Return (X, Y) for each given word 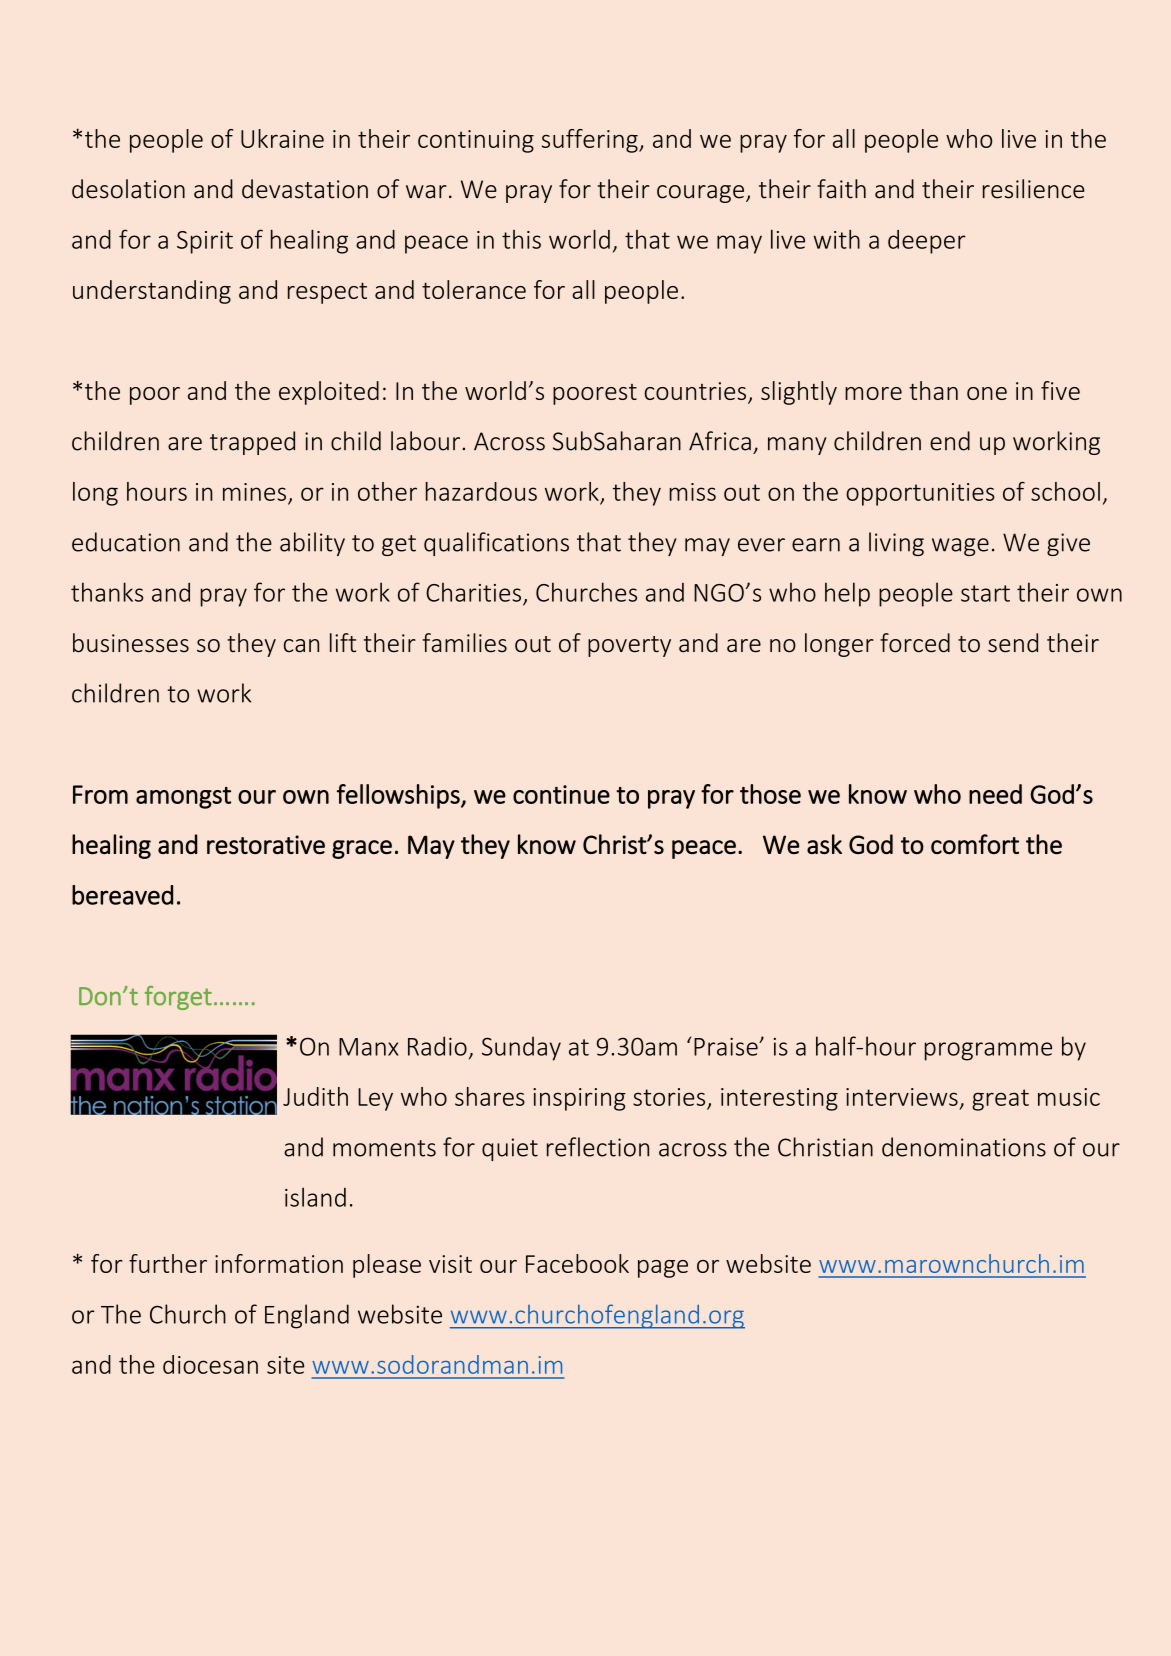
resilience (1034, 189)
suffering (591, 141)
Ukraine (282, 138)
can (301, 646)
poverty (629, 646)
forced (915, 643)
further (168, 1263)
